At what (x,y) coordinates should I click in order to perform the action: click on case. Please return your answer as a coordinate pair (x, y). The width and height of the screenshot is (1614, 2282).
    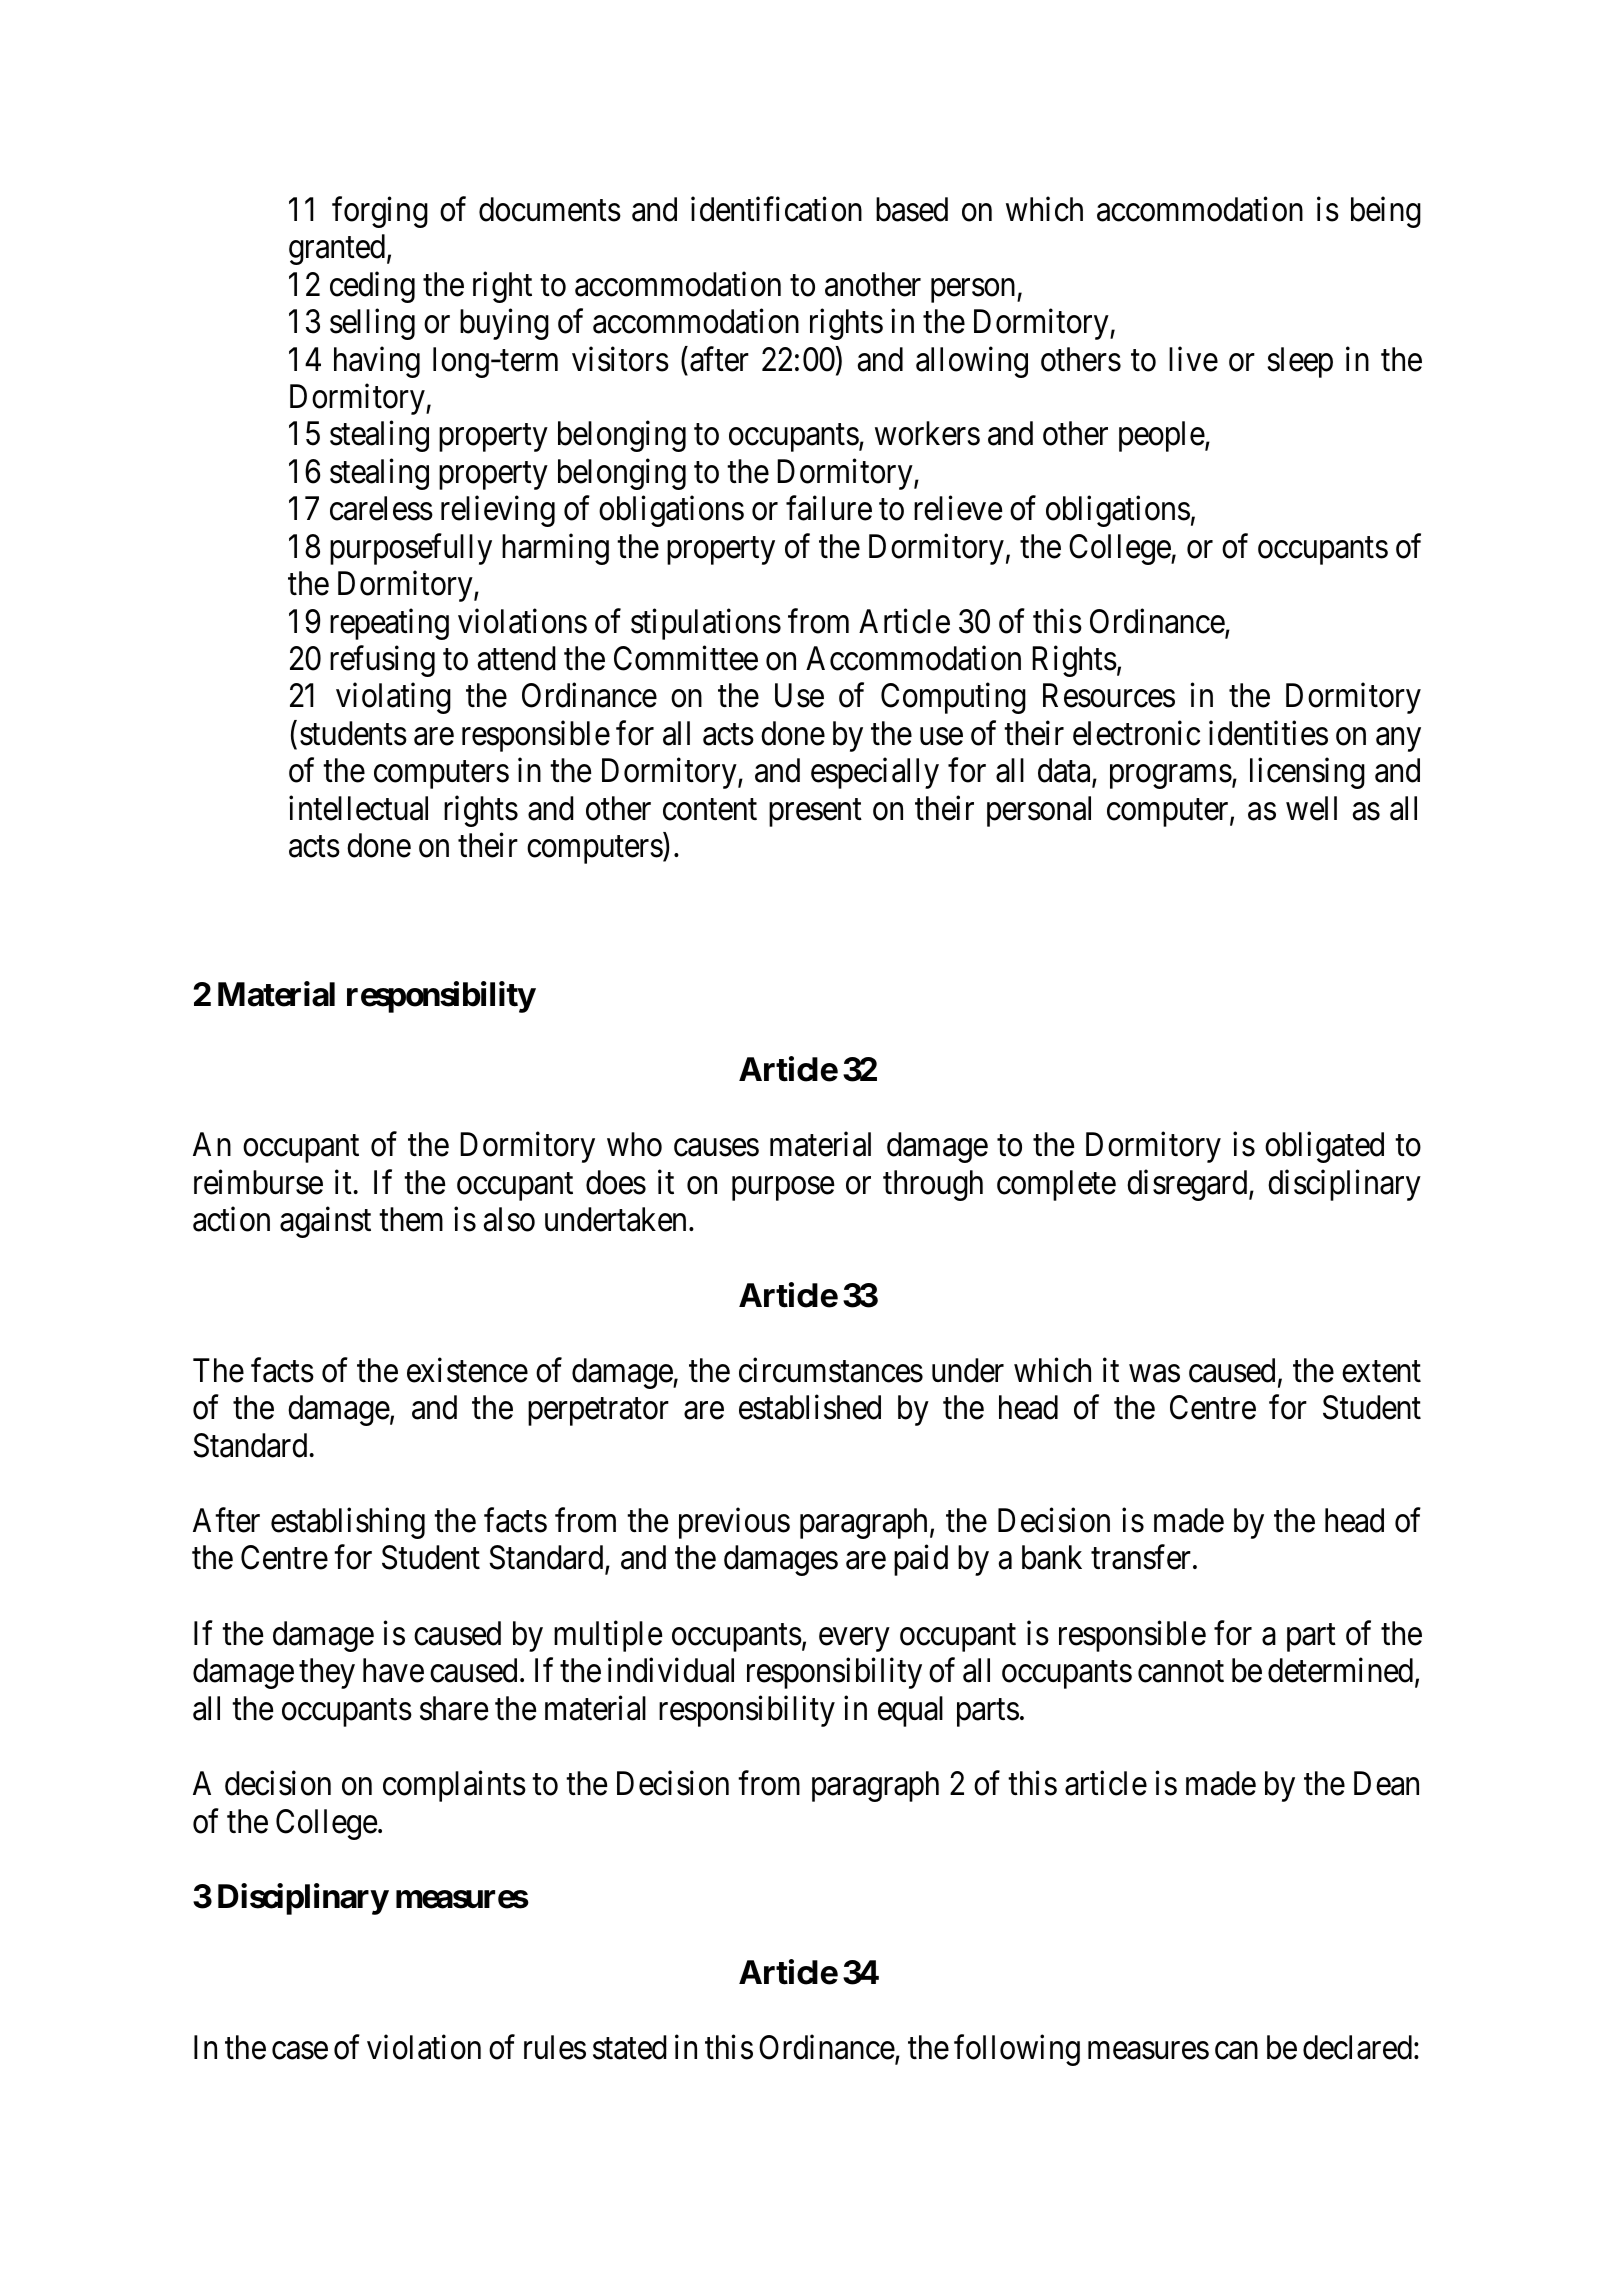
    Looking at the image, I should click on (300, 2051).
